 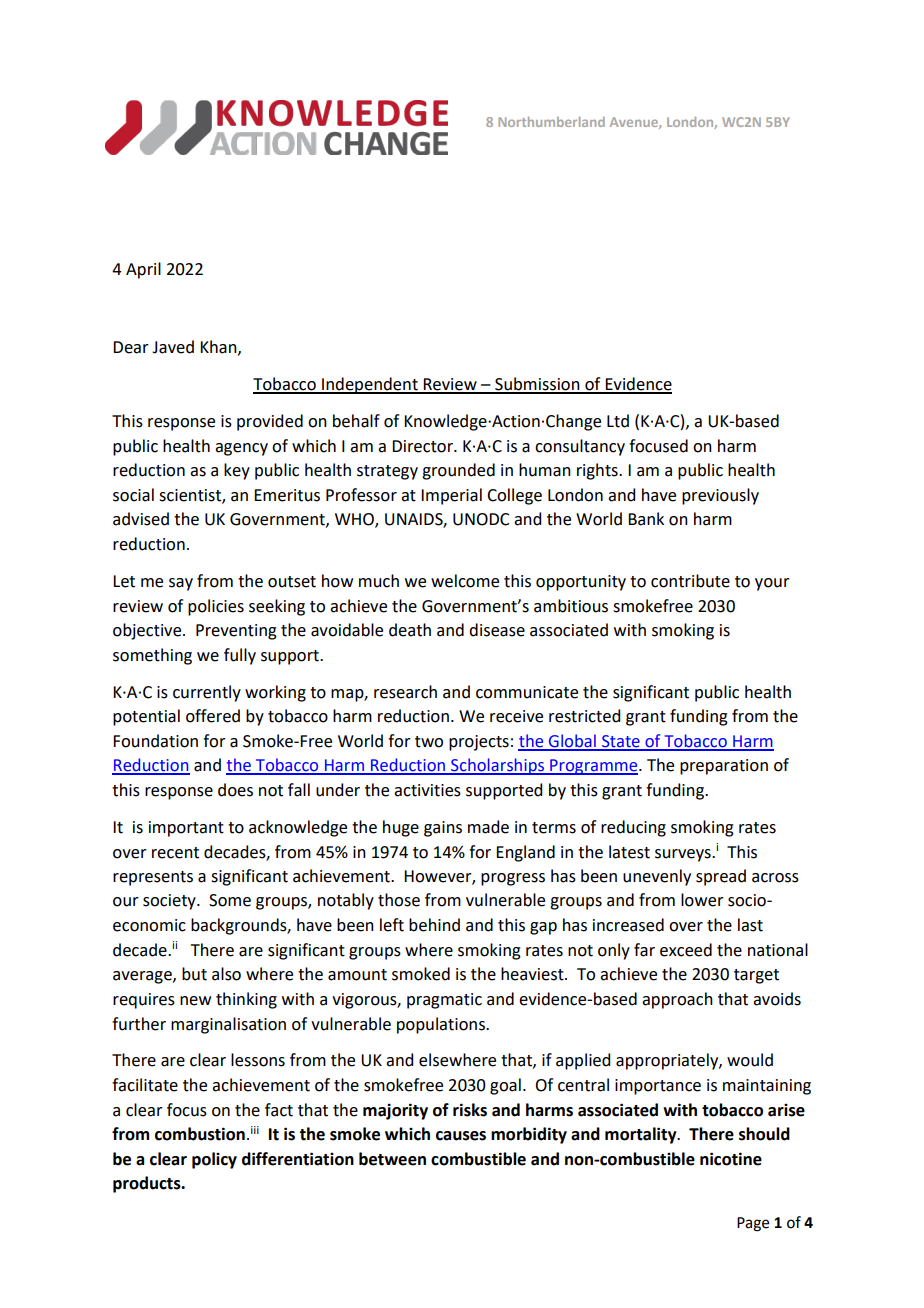 What do you see at coordinates (618, 421) in the screenshot?
I see `Ltd` at bounding box center [618, 421].
